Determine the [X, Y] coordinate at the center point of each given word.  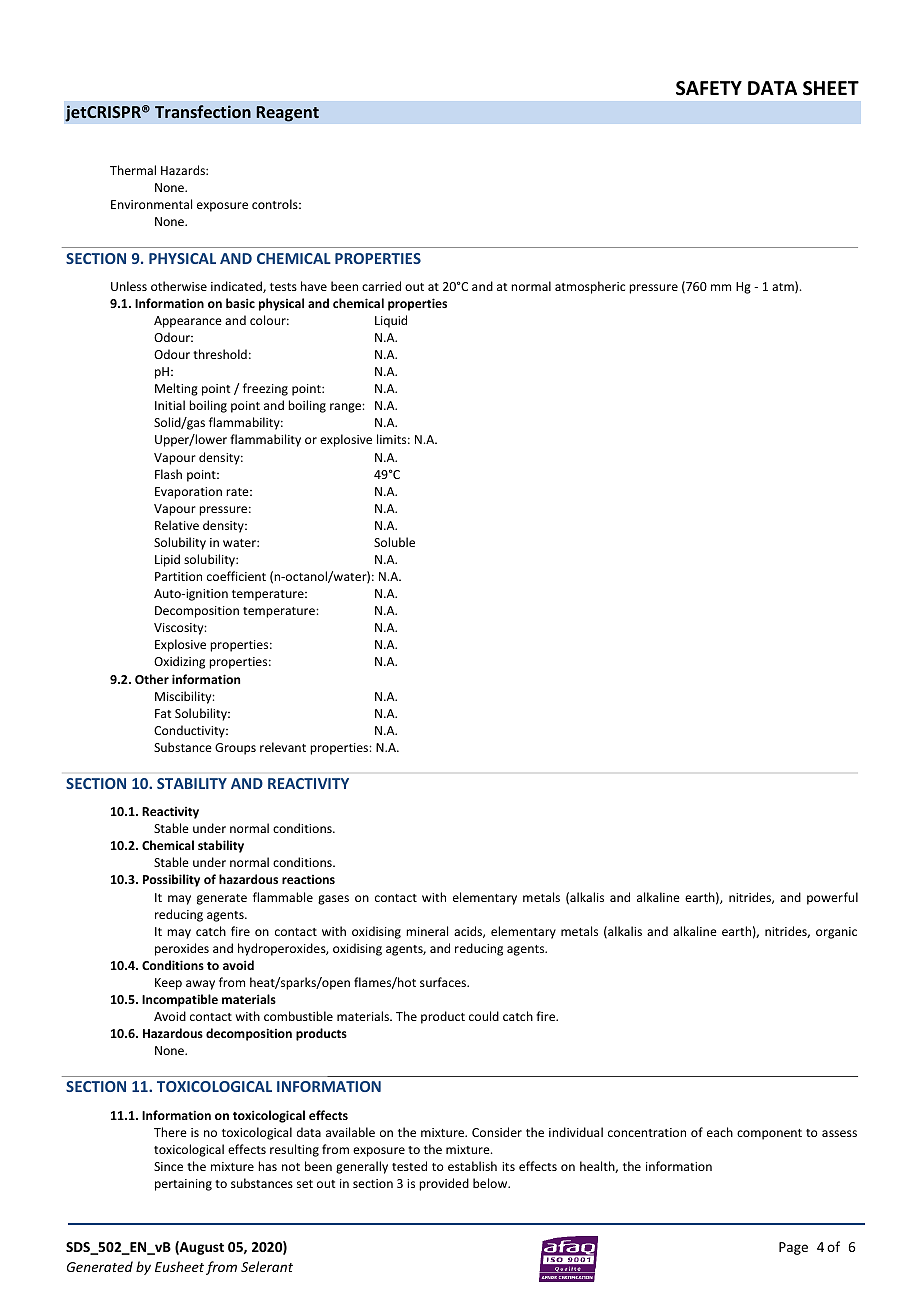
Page [793, 1248]
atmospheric [590, 287]
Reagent [287, 114]
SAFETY [709, 88]
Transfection [203, 111]
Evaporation [188, 493]
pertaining [183, 1185]
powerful [832, 898]
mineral [427, 931]
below [491, 1183]
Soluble [394, 542]
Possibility [171, 880]
